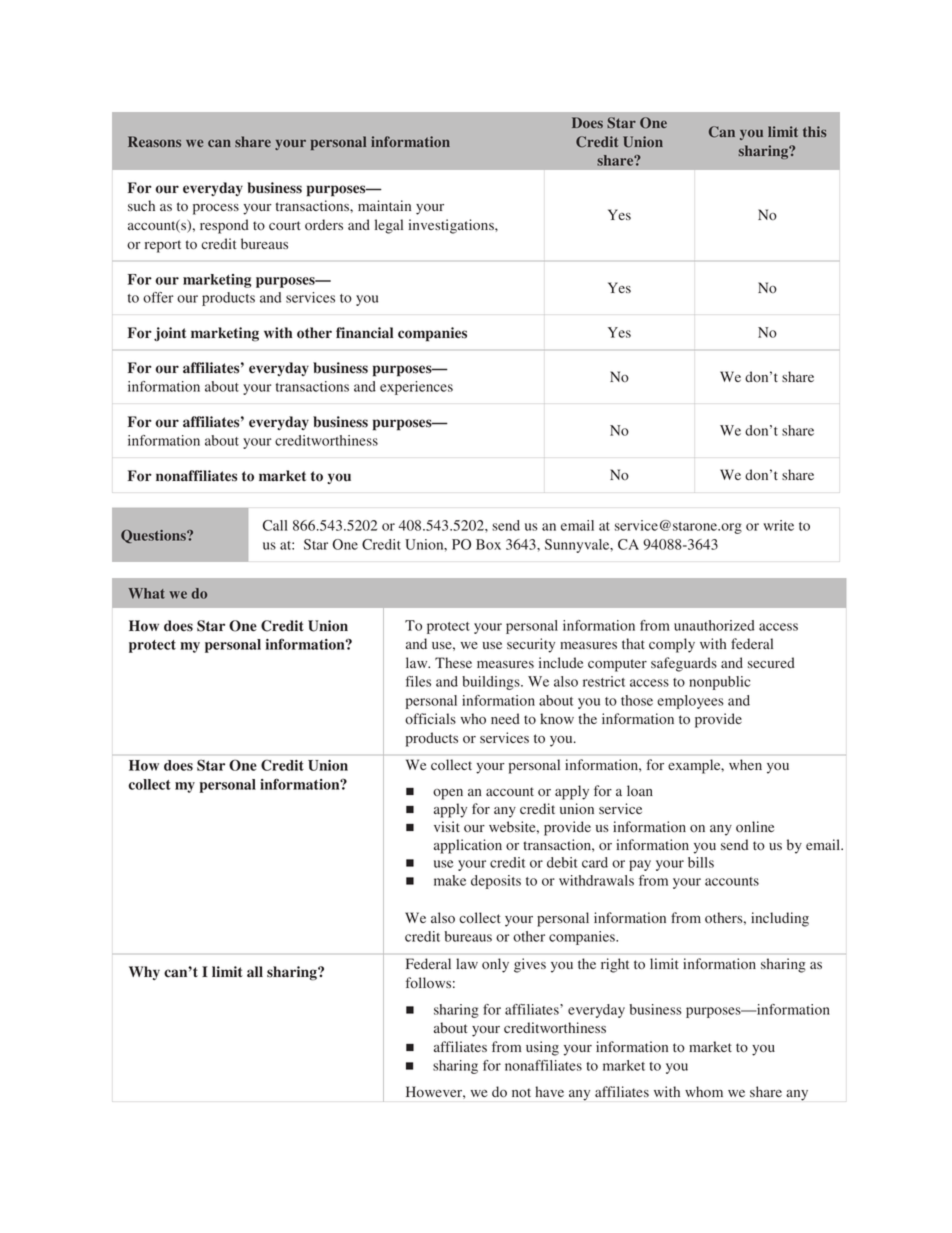 The width and height of the screenshot is (952, 1233). What do you see at coordinates (488, 544) in the screenshot?
I see `Box` at bounding box center [488, 544].
